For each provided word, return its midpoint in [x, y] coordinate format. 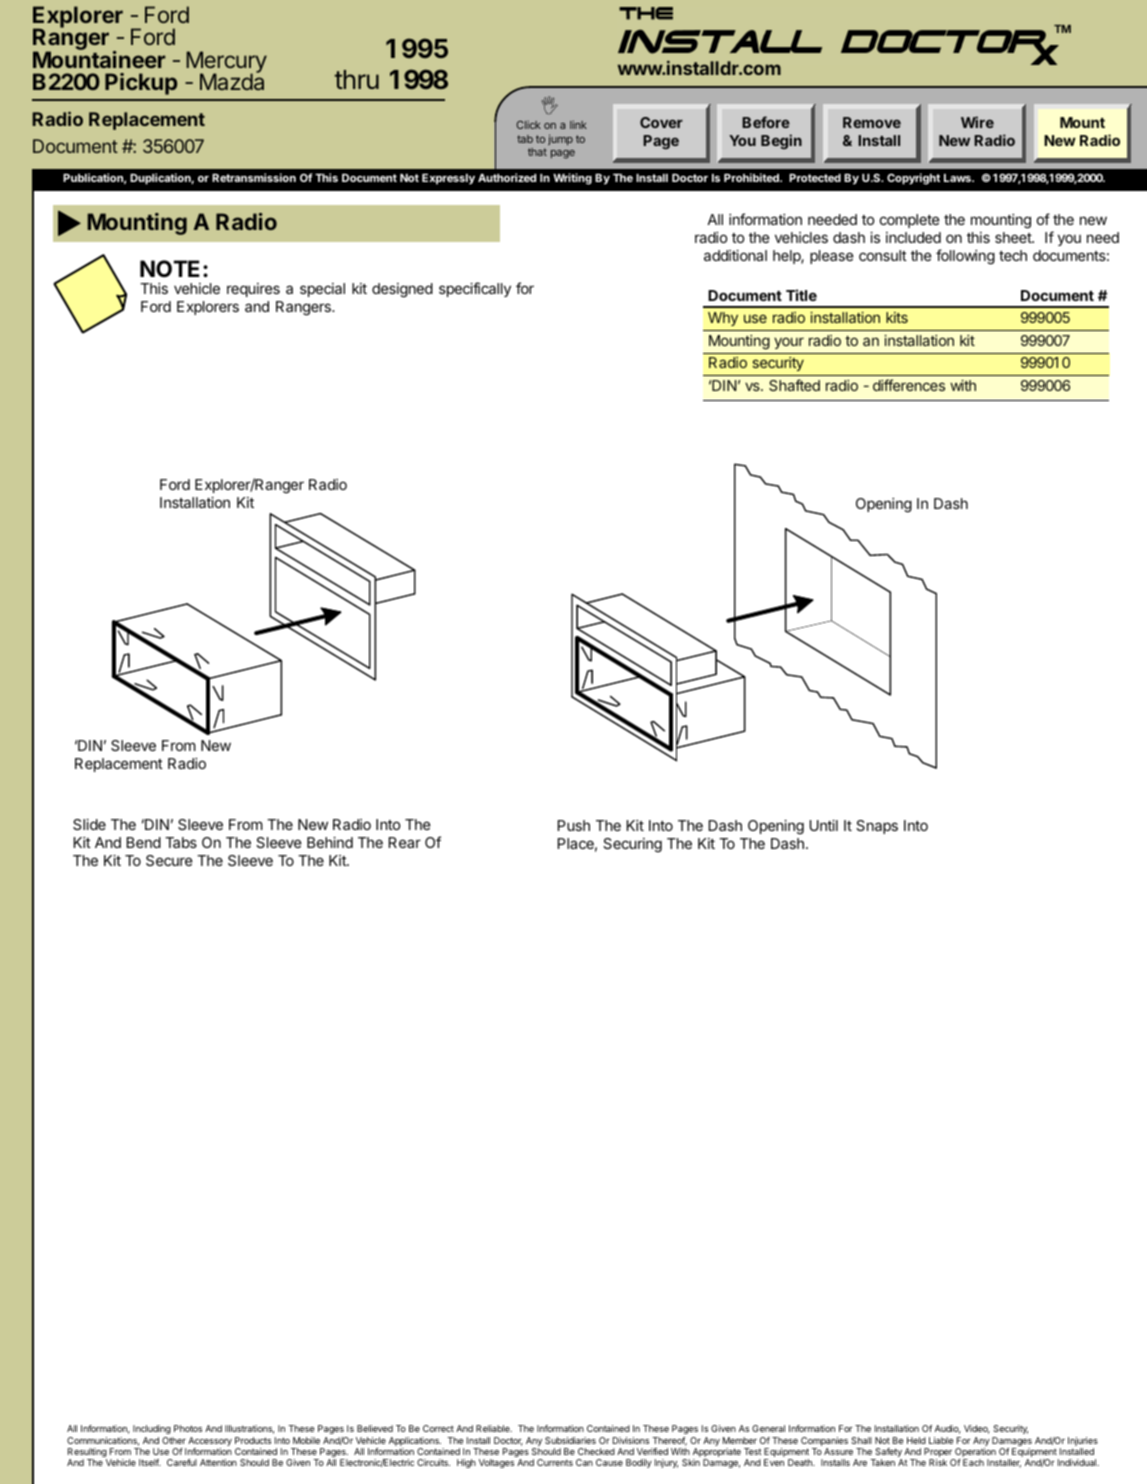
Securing [632, 845]
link [578, 124]
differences [909, 385]
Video [977, 1429]
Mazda [232, 81]
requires [253, 290]
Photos [188, 1428]
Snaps [877, 827]
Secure [169, 860]
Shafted [794, 385]
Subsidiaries [570, 1440]
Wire [977, 122]
